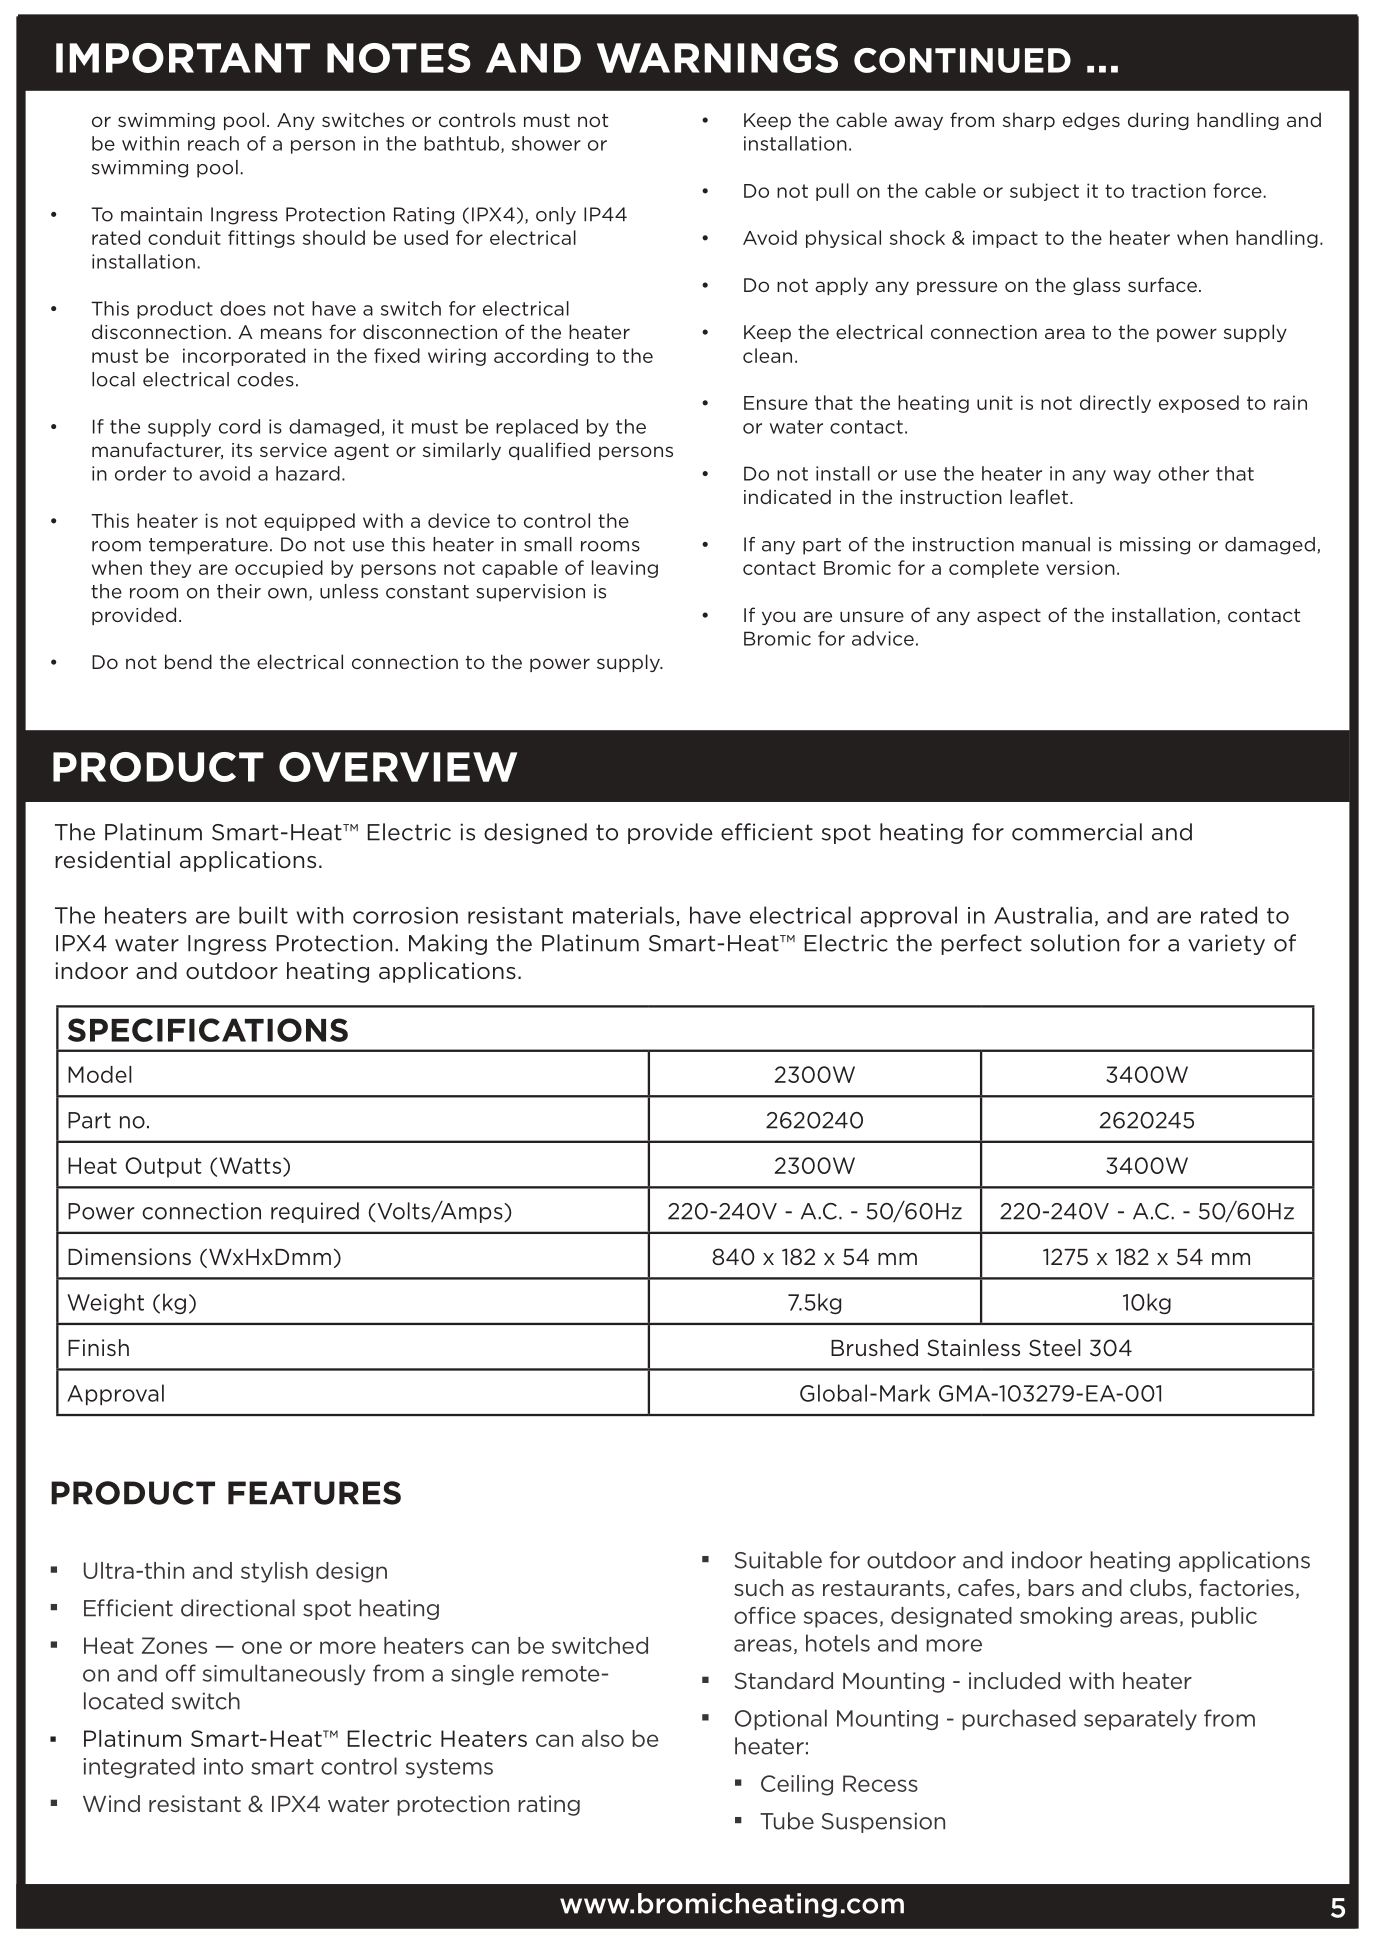  What do you see at coordinates (213, 143) in the screenshot?
I see `reach` at bounding box center [213, 143].
